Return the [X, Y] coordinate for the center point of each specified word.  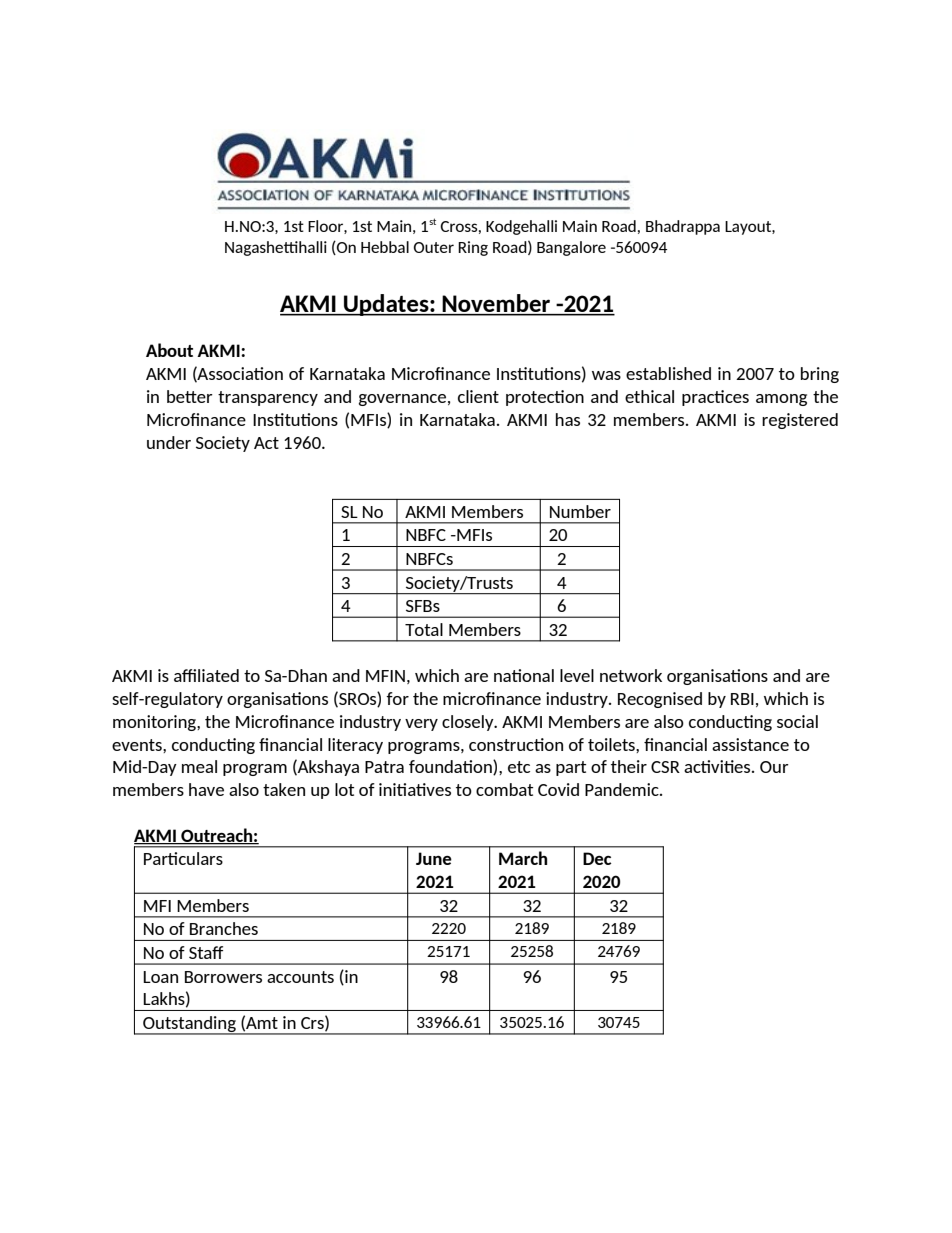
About [169, 350]
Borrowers [223, 977]
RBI [742, 699]
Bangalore [571, 248]
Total [424, 629]
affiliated [206, 675]
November [497, 304]
